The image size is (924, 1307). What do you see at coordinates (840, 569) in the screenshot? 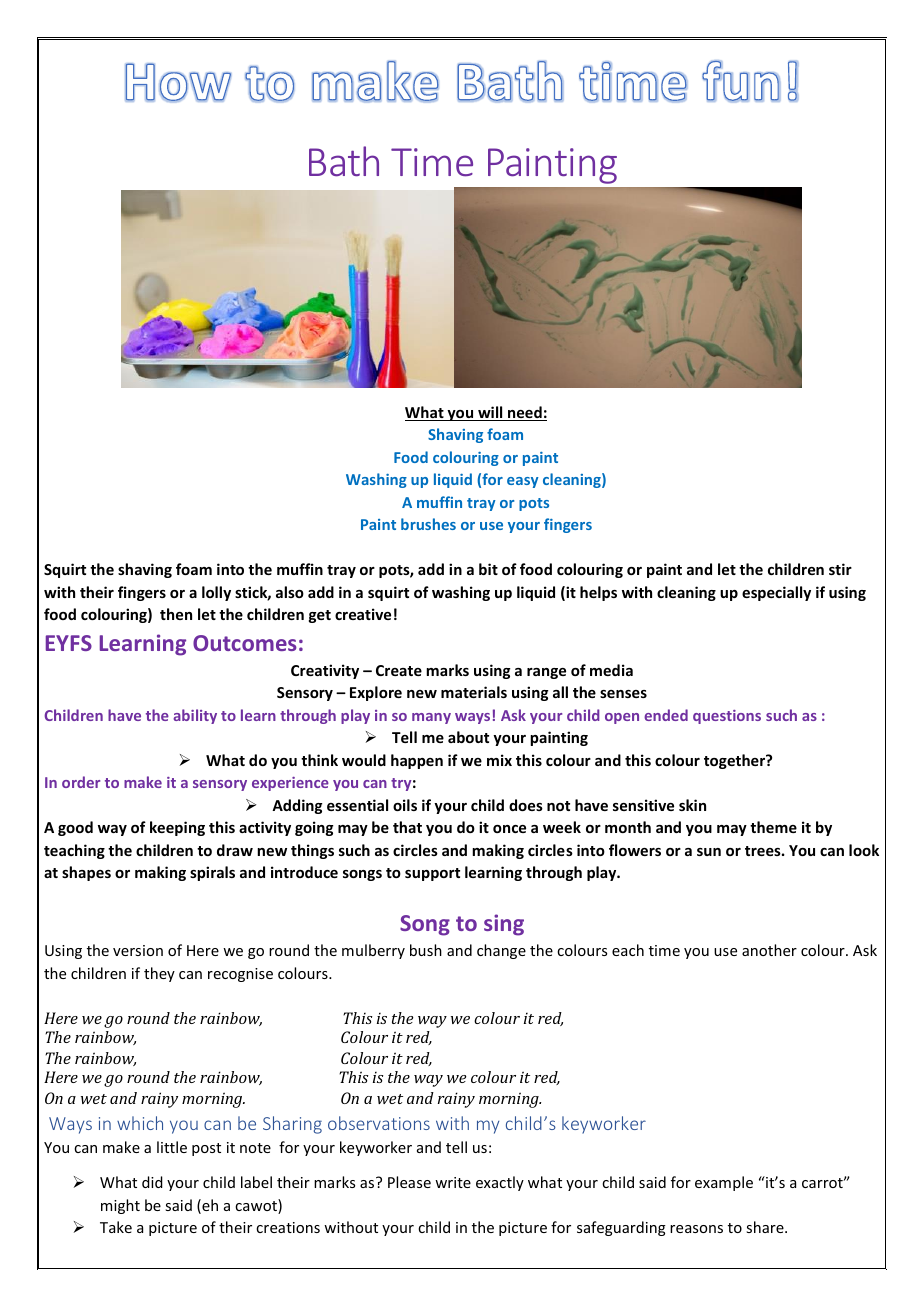
I see `stir` at bounding box center [840, 569].
